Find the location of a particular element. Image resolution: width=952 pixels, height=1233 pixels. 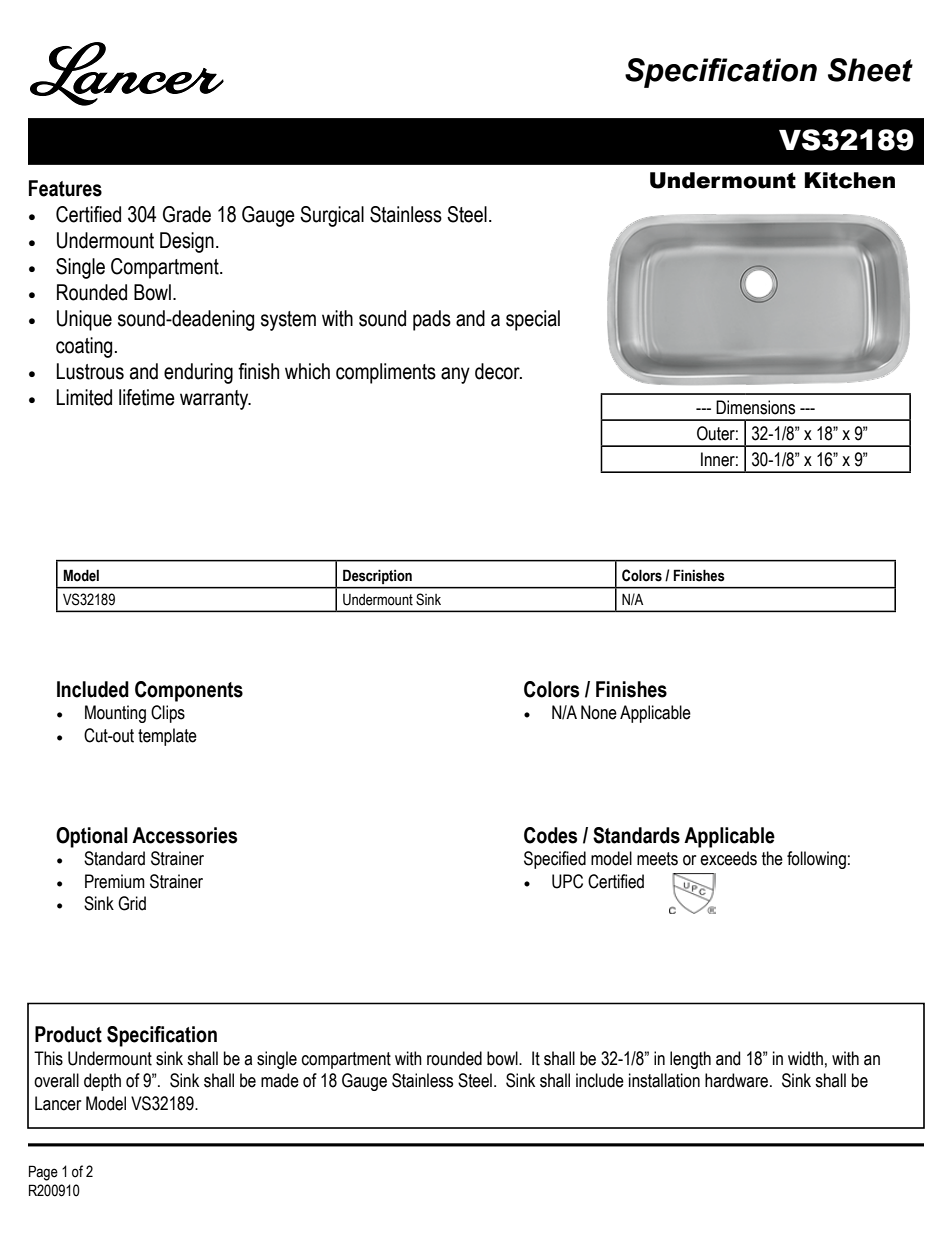

Codes is located at coordinates (550, 835).
